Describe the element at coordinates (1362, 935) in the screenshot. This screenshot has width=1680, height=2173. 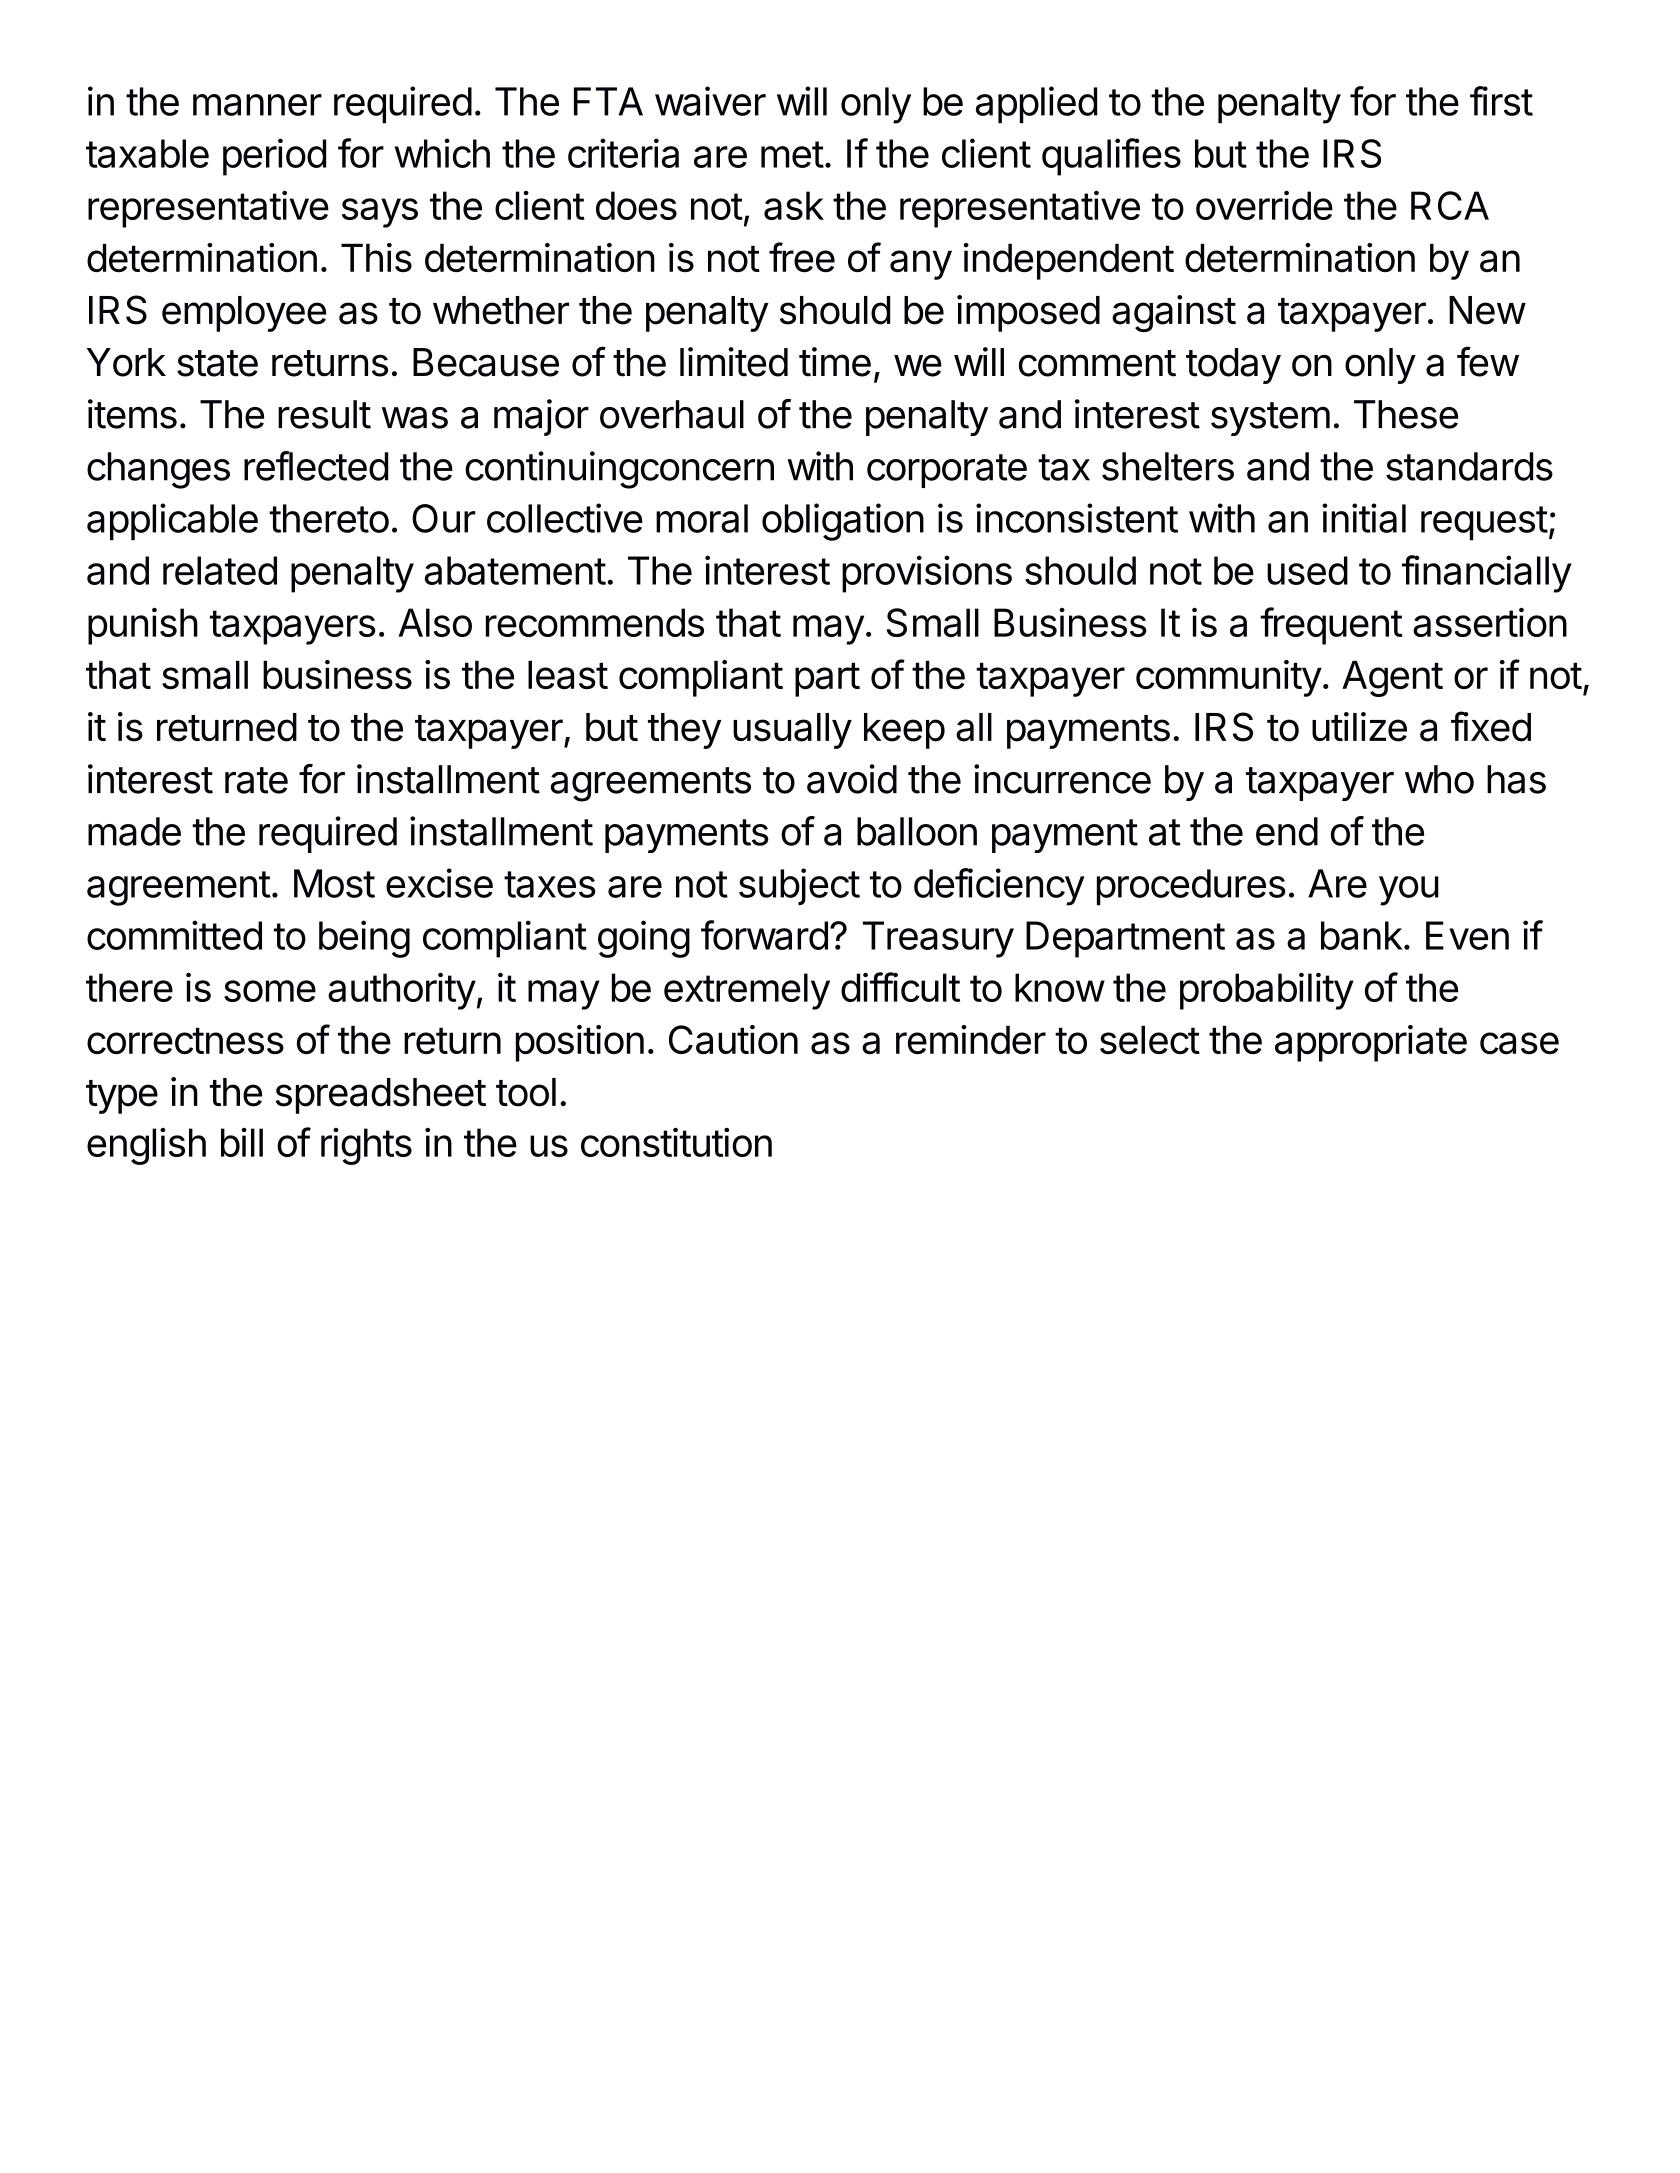
I see `bank` at that location.
